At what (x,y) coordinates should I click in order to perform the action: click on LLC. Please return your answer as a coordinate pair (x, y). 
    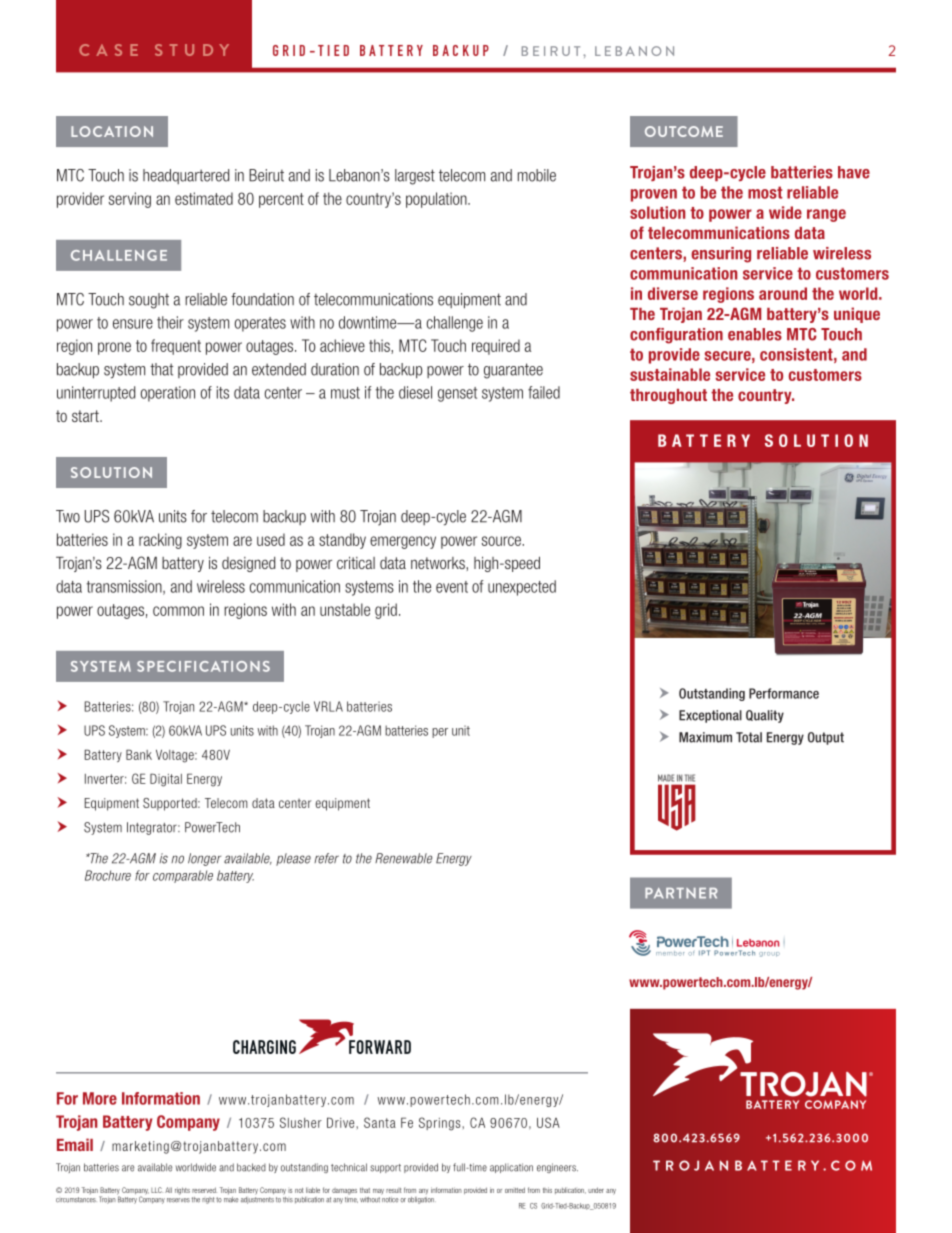
    Looking at the image, I should click on (157, 1190).
